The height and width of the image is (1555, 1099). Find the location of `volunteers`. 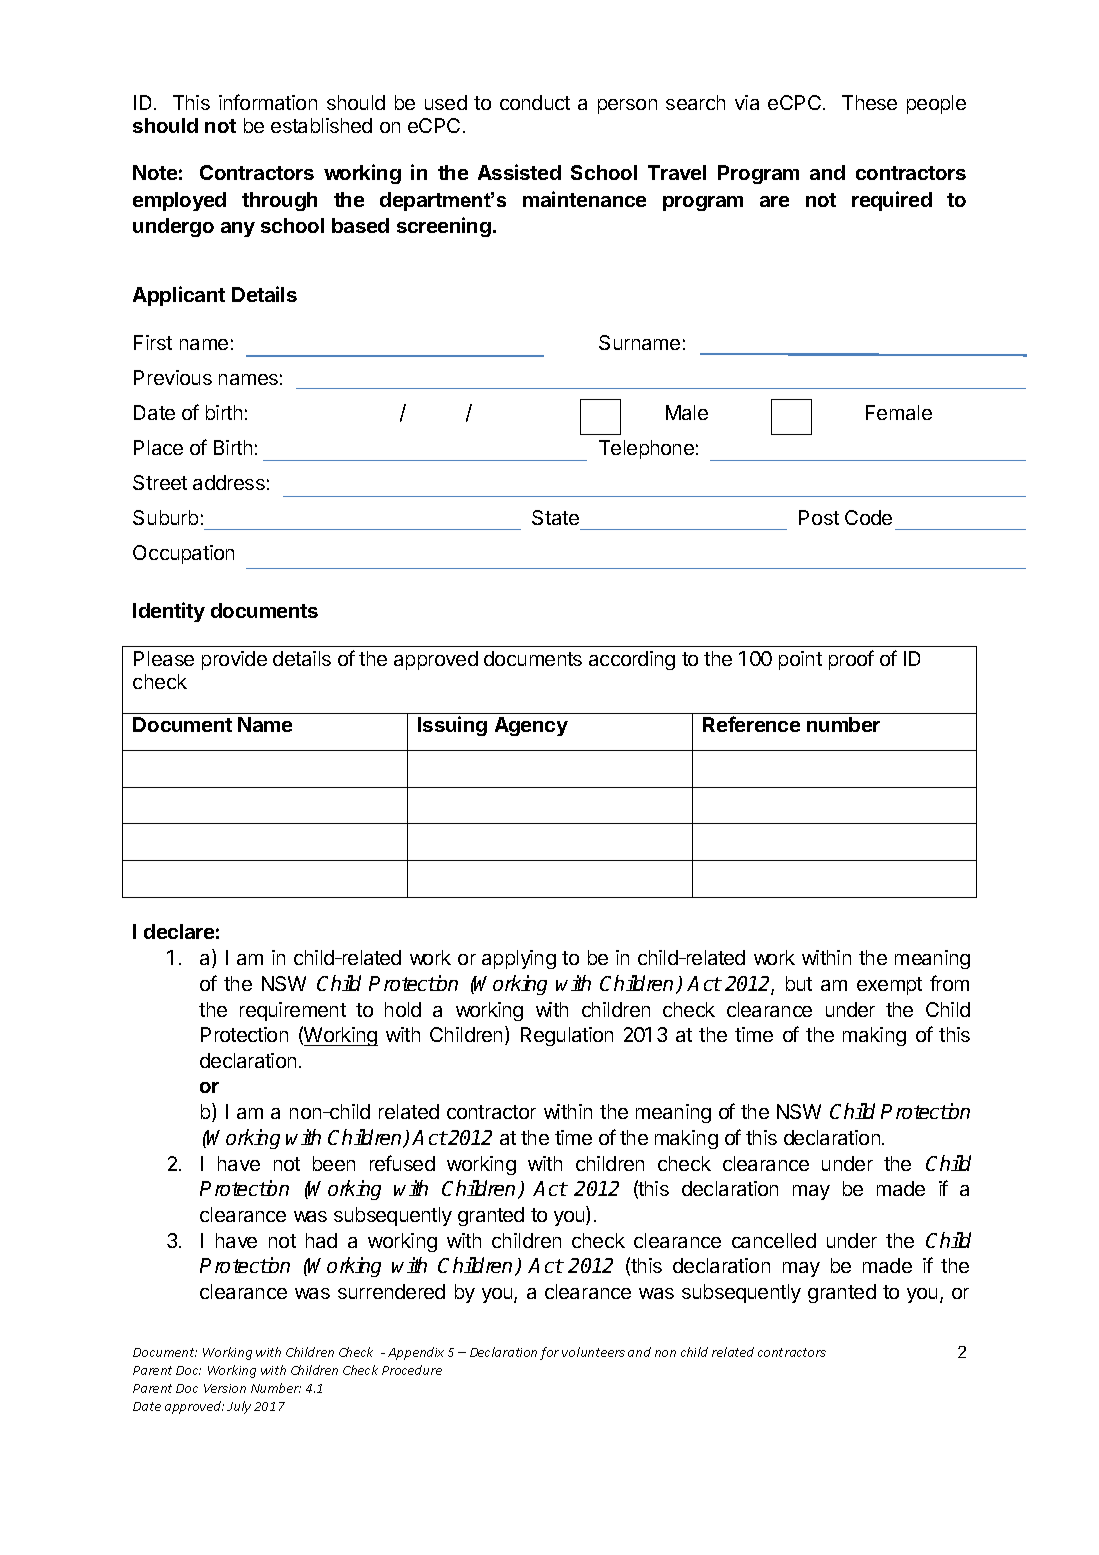

volunteers is located at coordinates (593, 1352).
